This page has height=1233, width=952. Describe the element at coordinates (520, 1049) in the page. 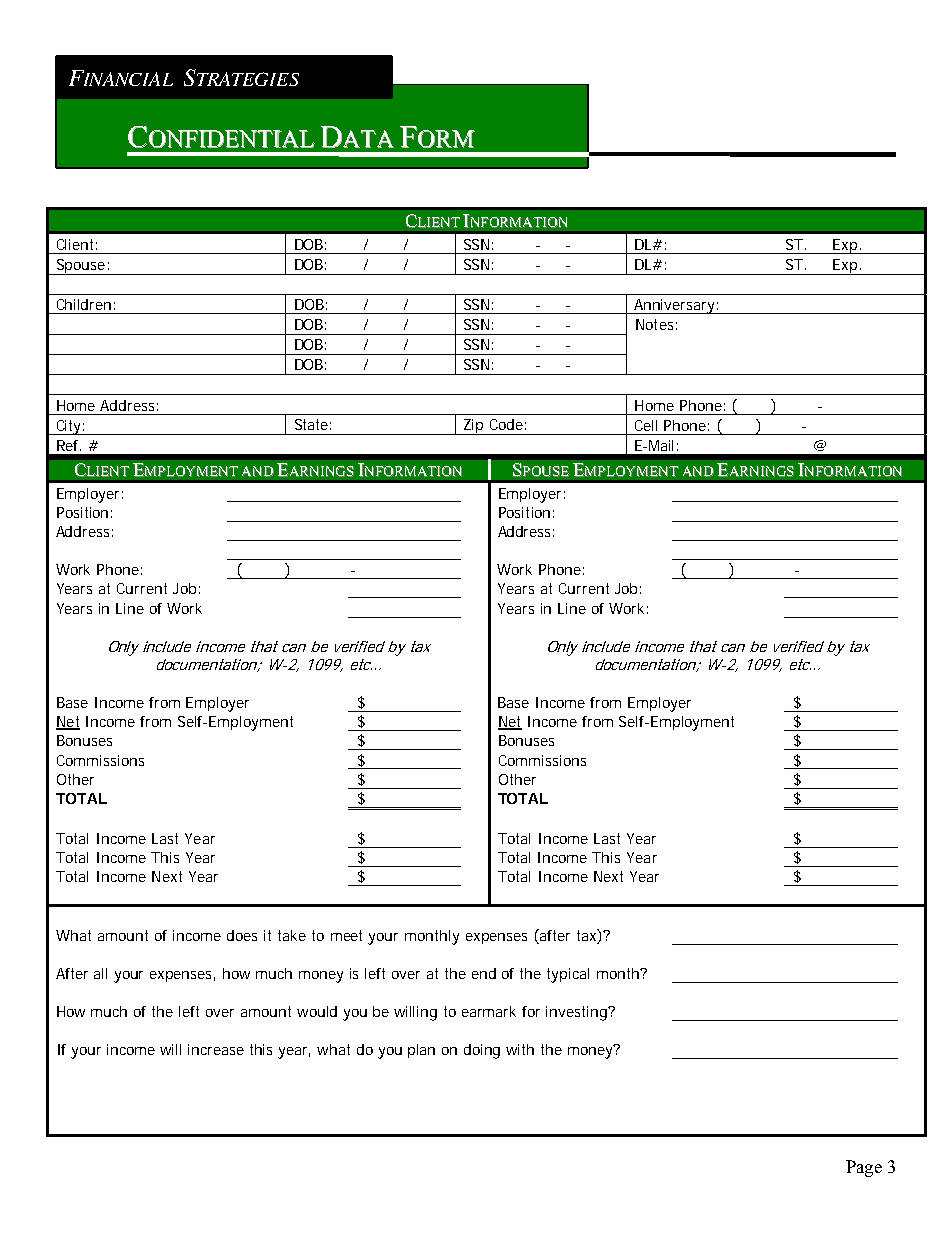

I see `with` at that location.
